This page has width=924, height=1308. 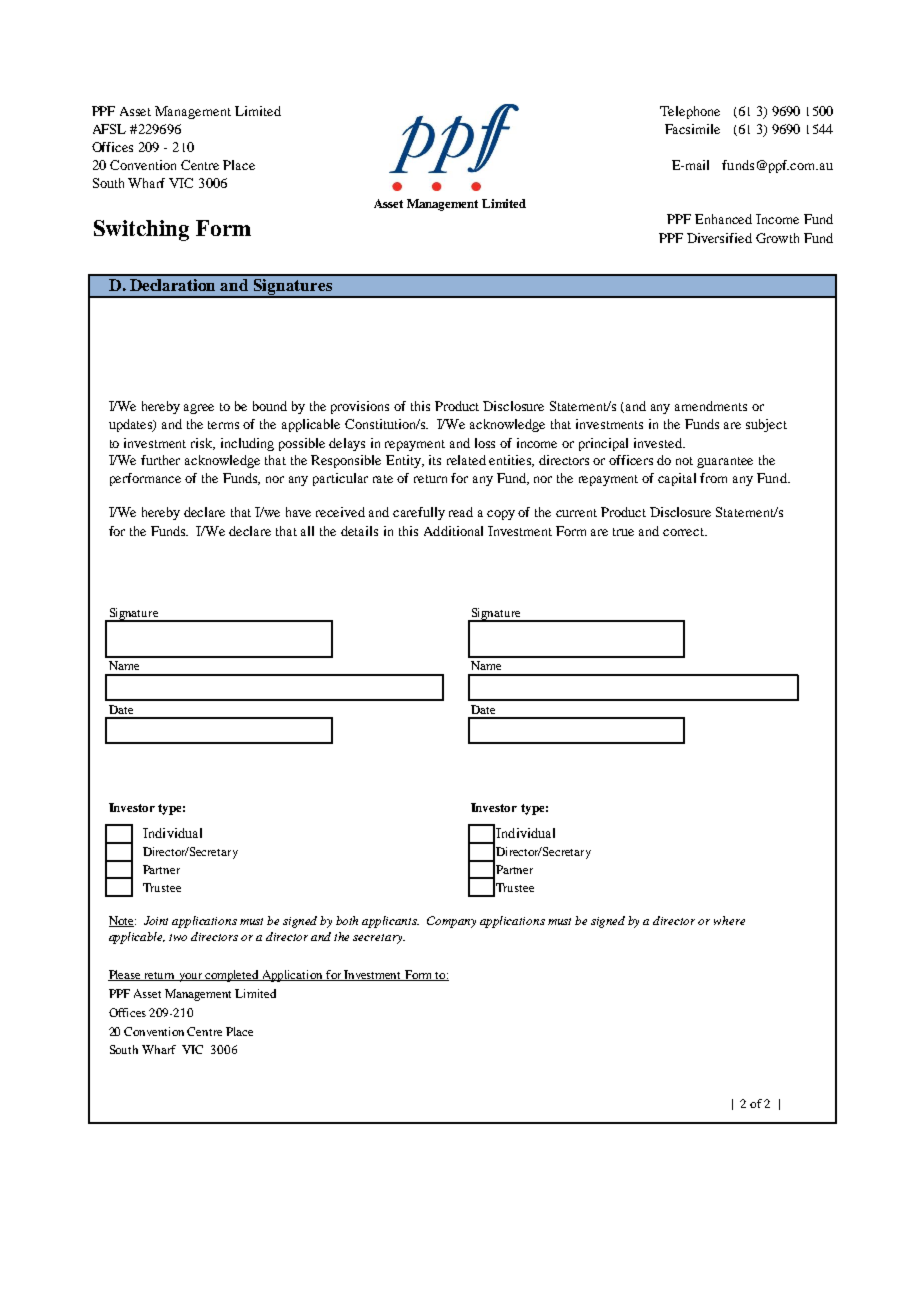 I want to click on correct, so click(x=685, y=532).
